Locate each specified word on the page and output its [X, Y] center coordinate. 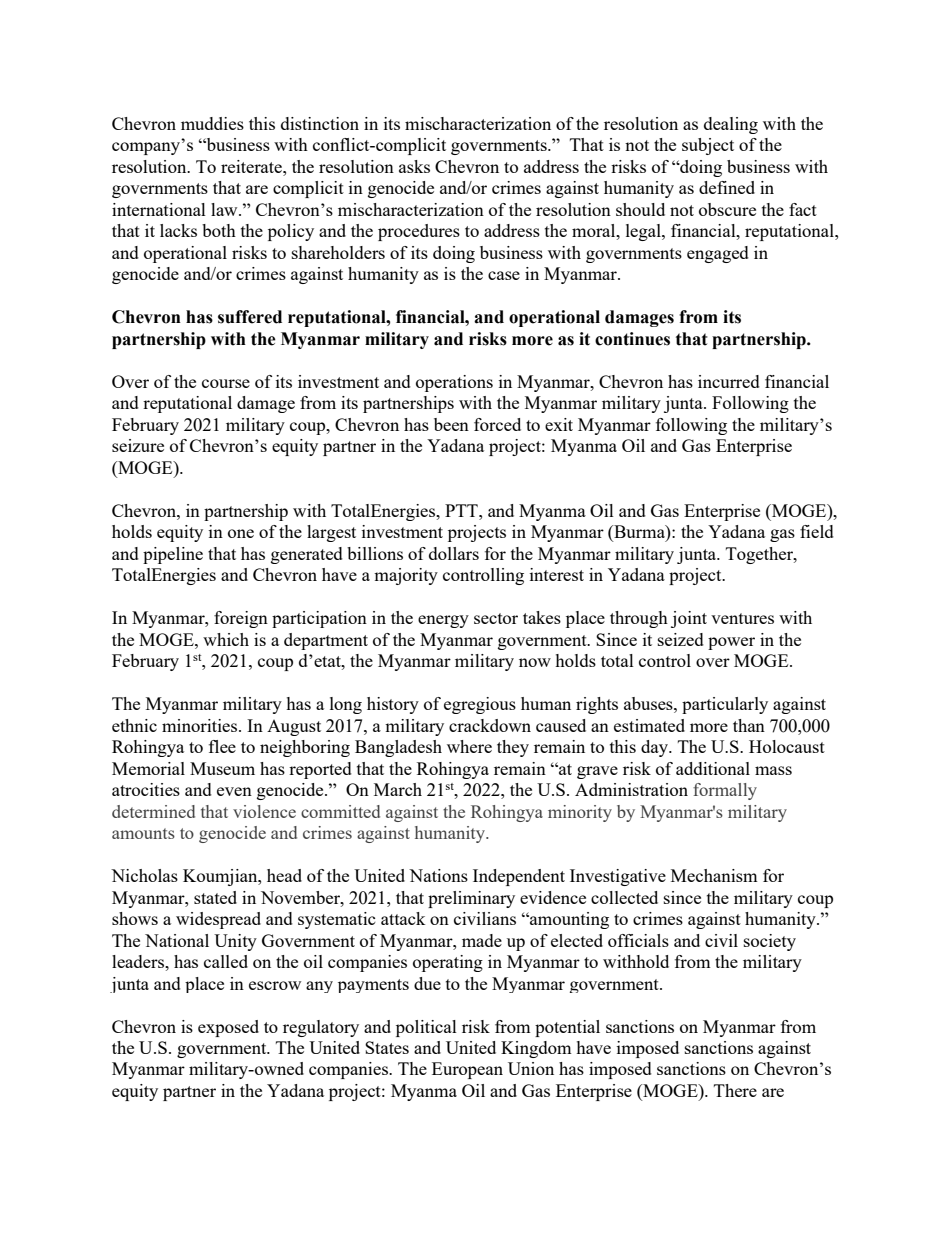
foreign [241, 619]
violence [264, 811]
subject [708, 146]
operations [454, 383]
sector [496, 618]
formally [725, 791]
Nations [438, 875]
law [225, 209]
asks [414, 166]
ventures [742, 618]
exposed [228, 1028]
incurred [729, 381]
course [226, 383]
